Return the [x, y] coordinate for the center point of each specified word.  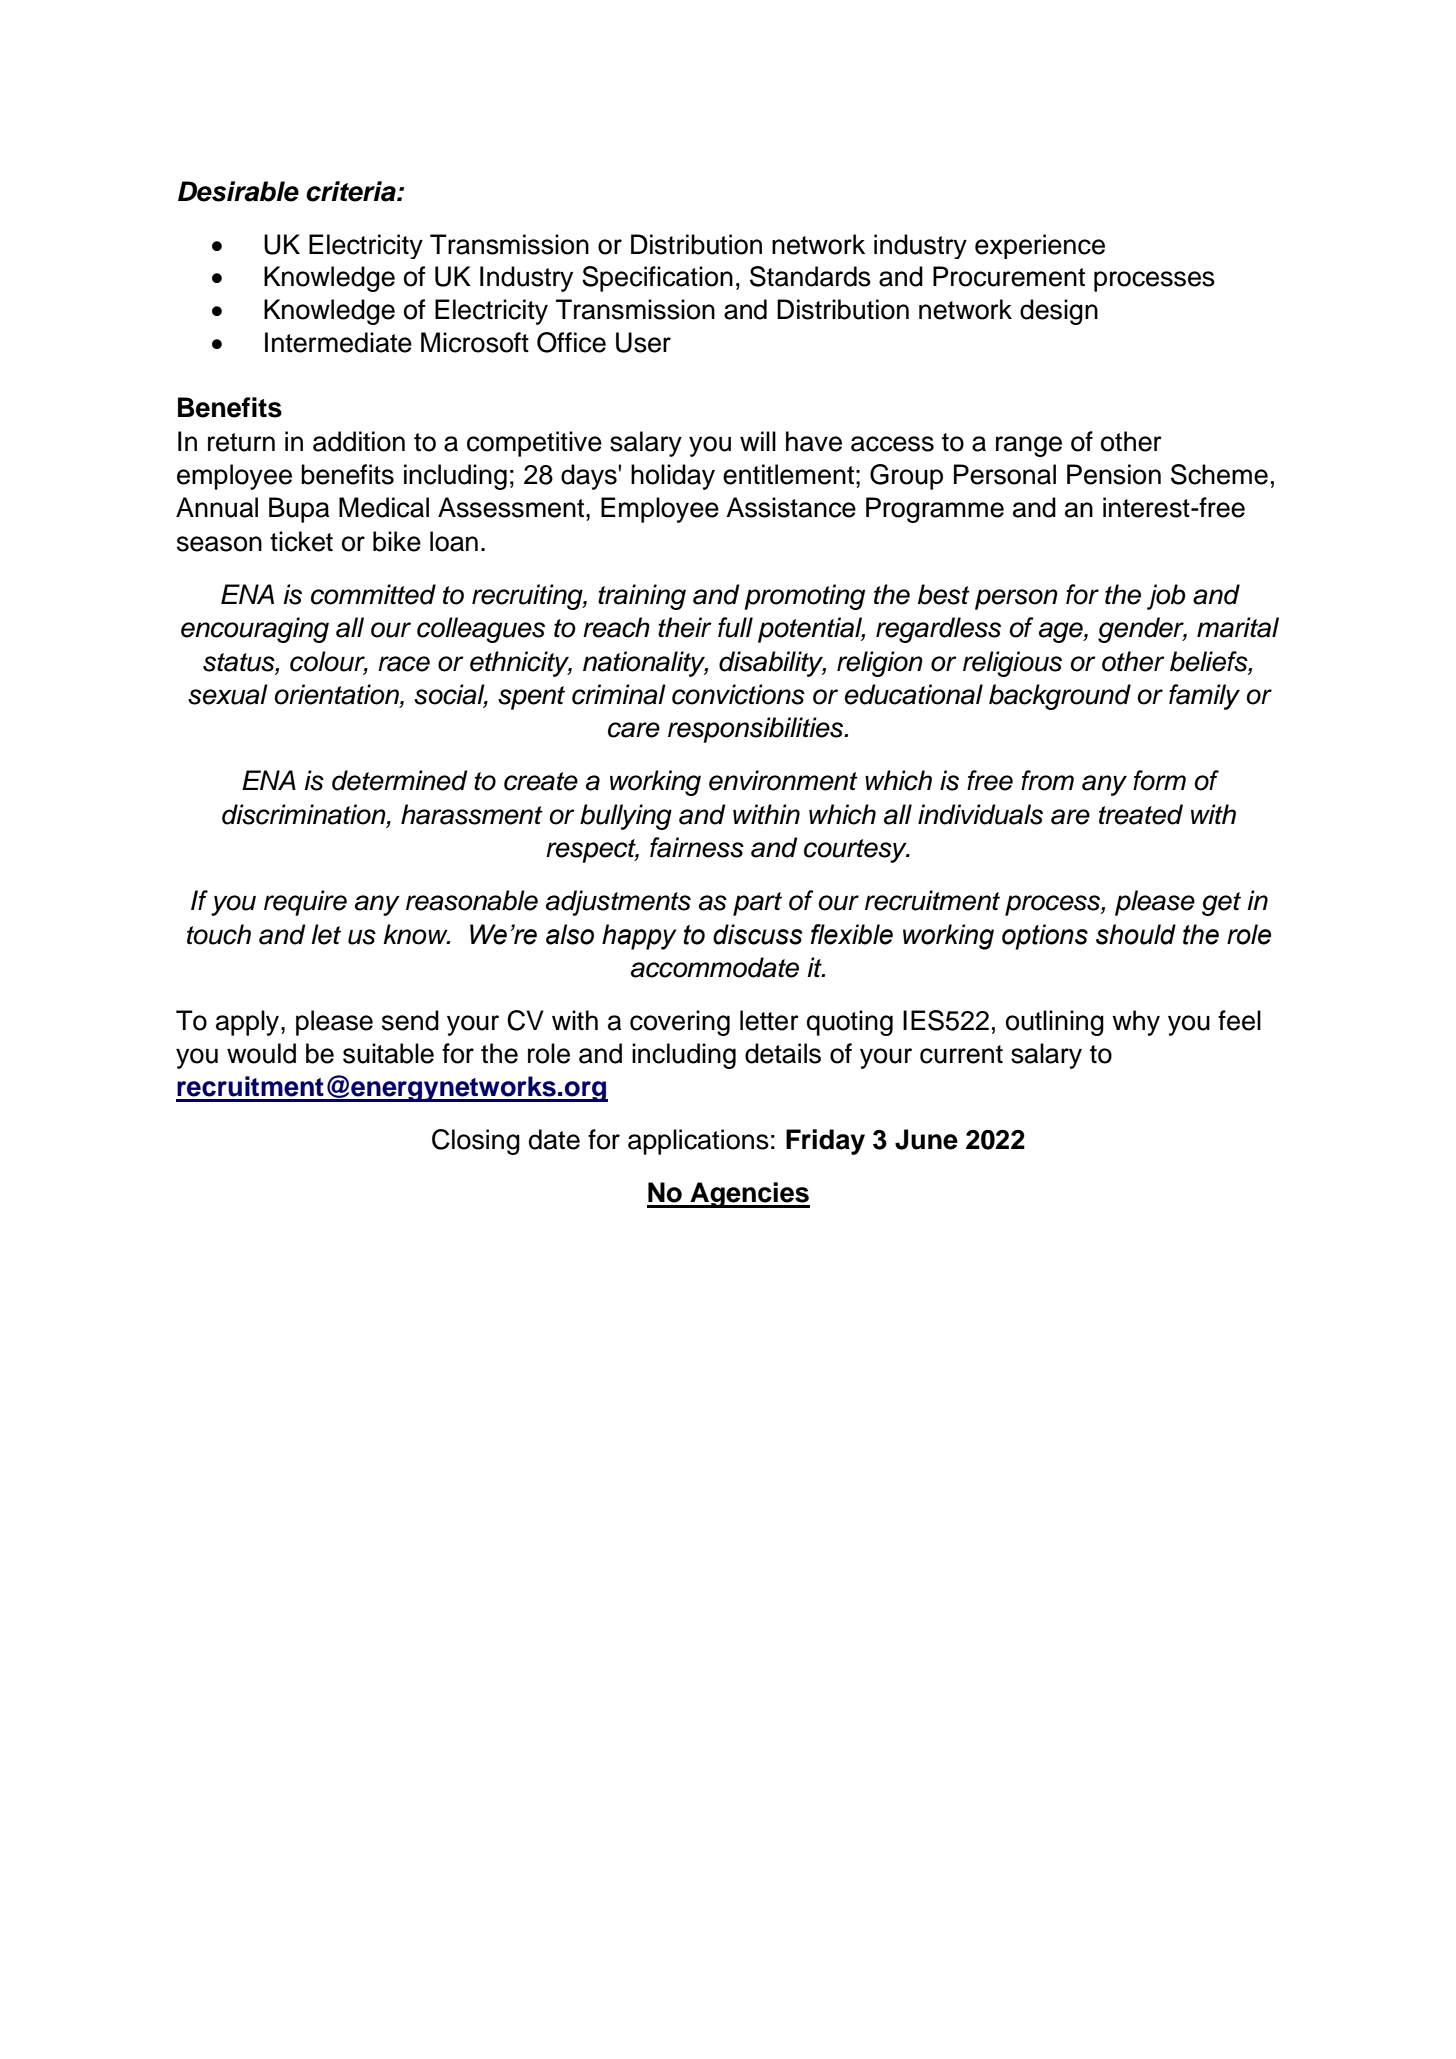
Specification [657, 279]
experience [1040, 246]
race [404, 664]
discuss [757, 934]
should [1136, 934]
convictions [738, 694]
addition [359, 441]
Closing [476, 1142]
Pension [1114, 474]
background [1060, 697]
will [758, 441]
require [305, 903]
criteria [352, 191]
